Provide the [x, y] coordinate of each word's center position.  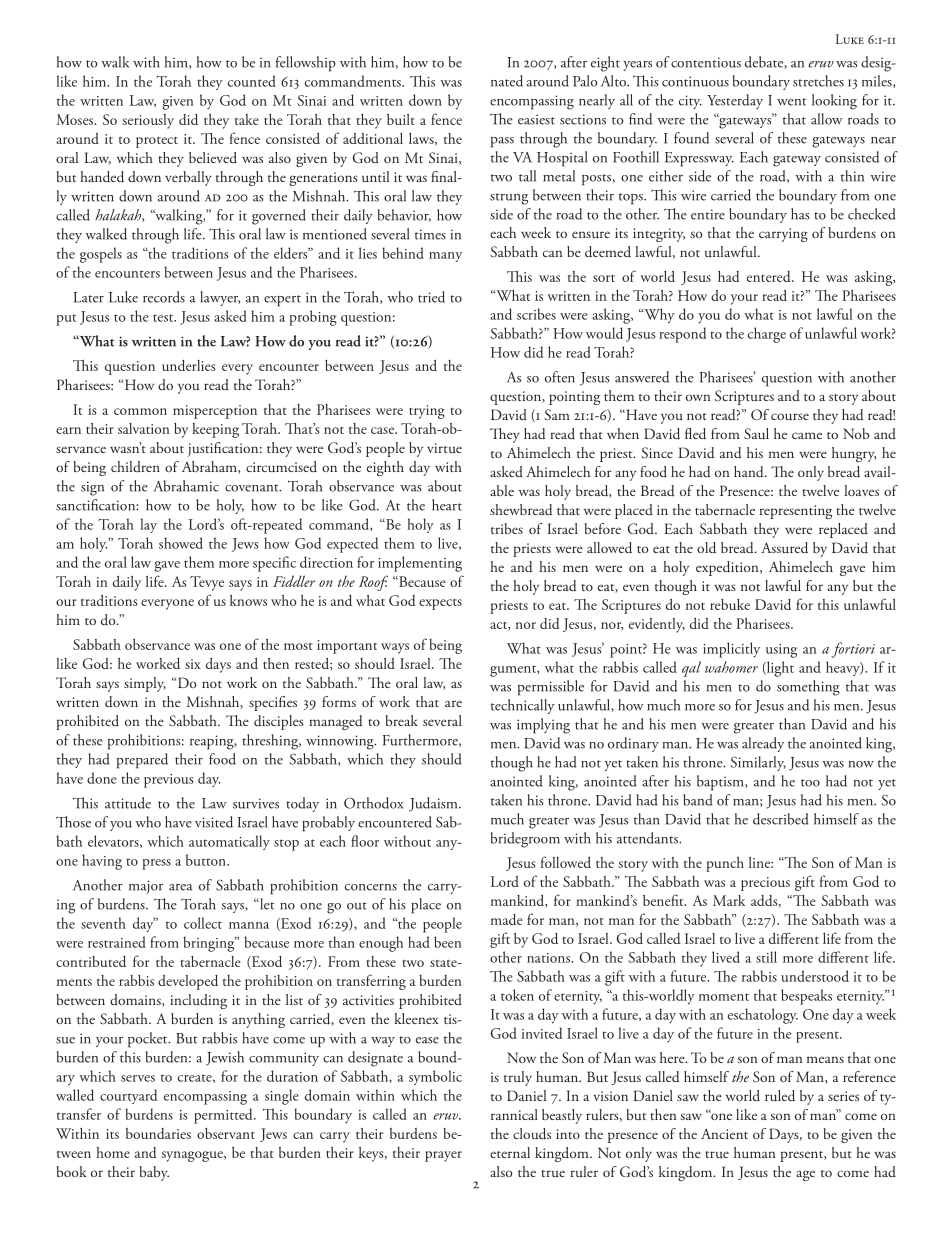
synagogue [193, 1156]
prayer [443, 1156]
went [792, 102]
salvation [144, 428]
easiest [536, 119]
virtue [444, 448]
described [780, 819]
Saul [756, 434]
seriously [148, 121]
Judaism [434, 804]
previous [168, 781]
